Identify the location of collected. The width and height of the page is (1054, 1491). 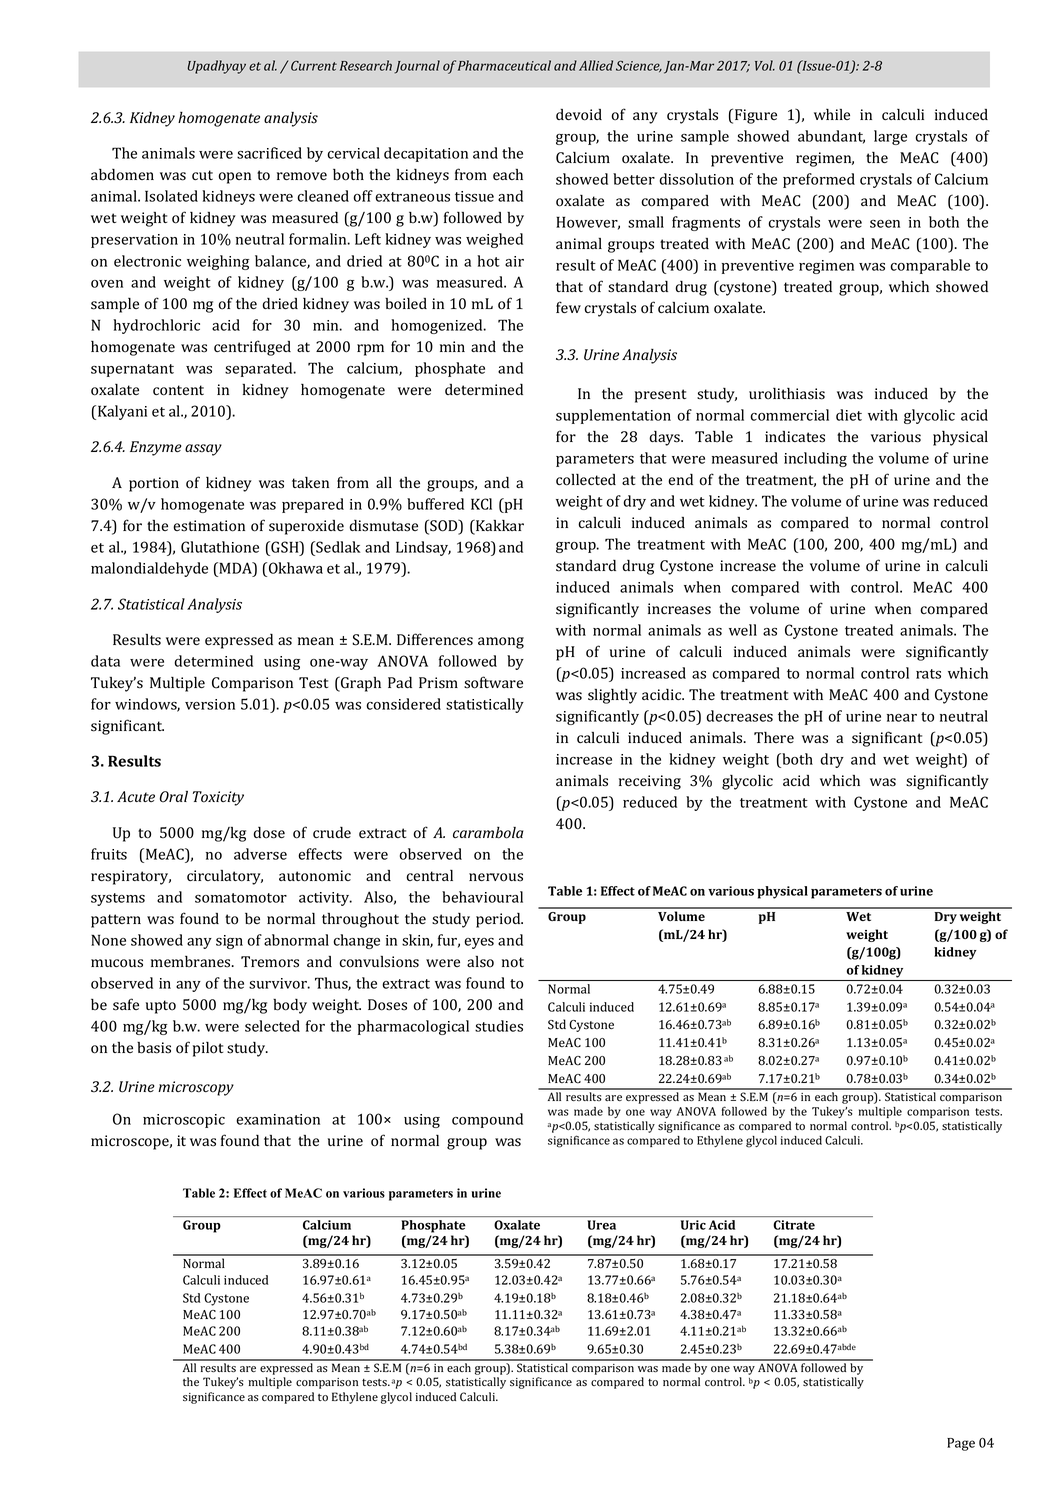
(586, 480).
